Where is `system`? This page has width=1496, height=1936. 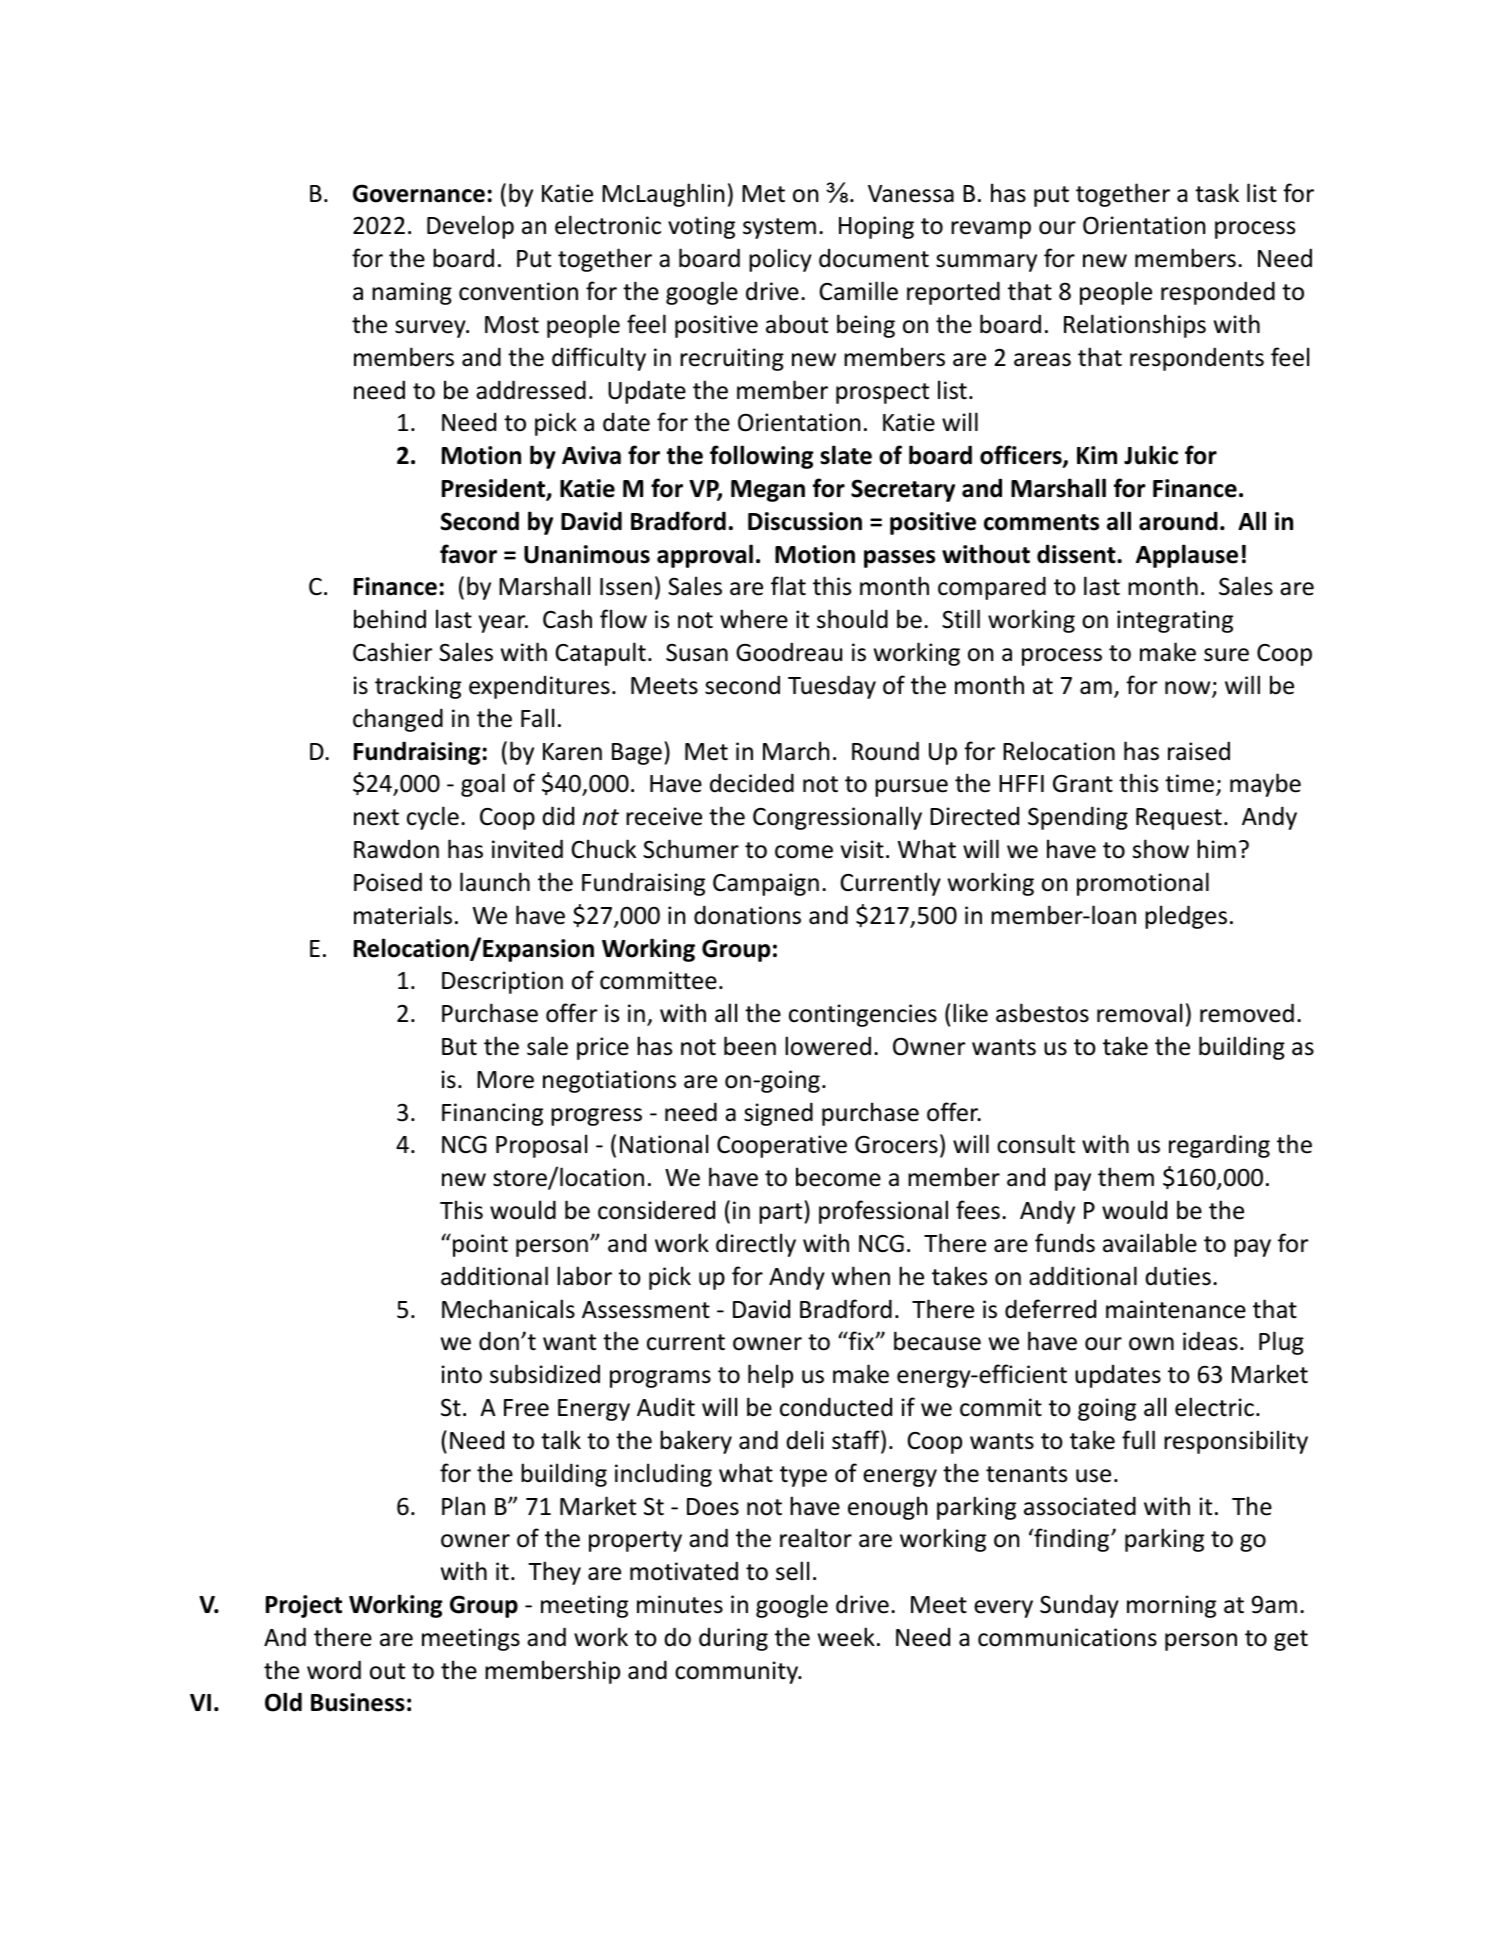
system is located at coordinates (779, 228).
